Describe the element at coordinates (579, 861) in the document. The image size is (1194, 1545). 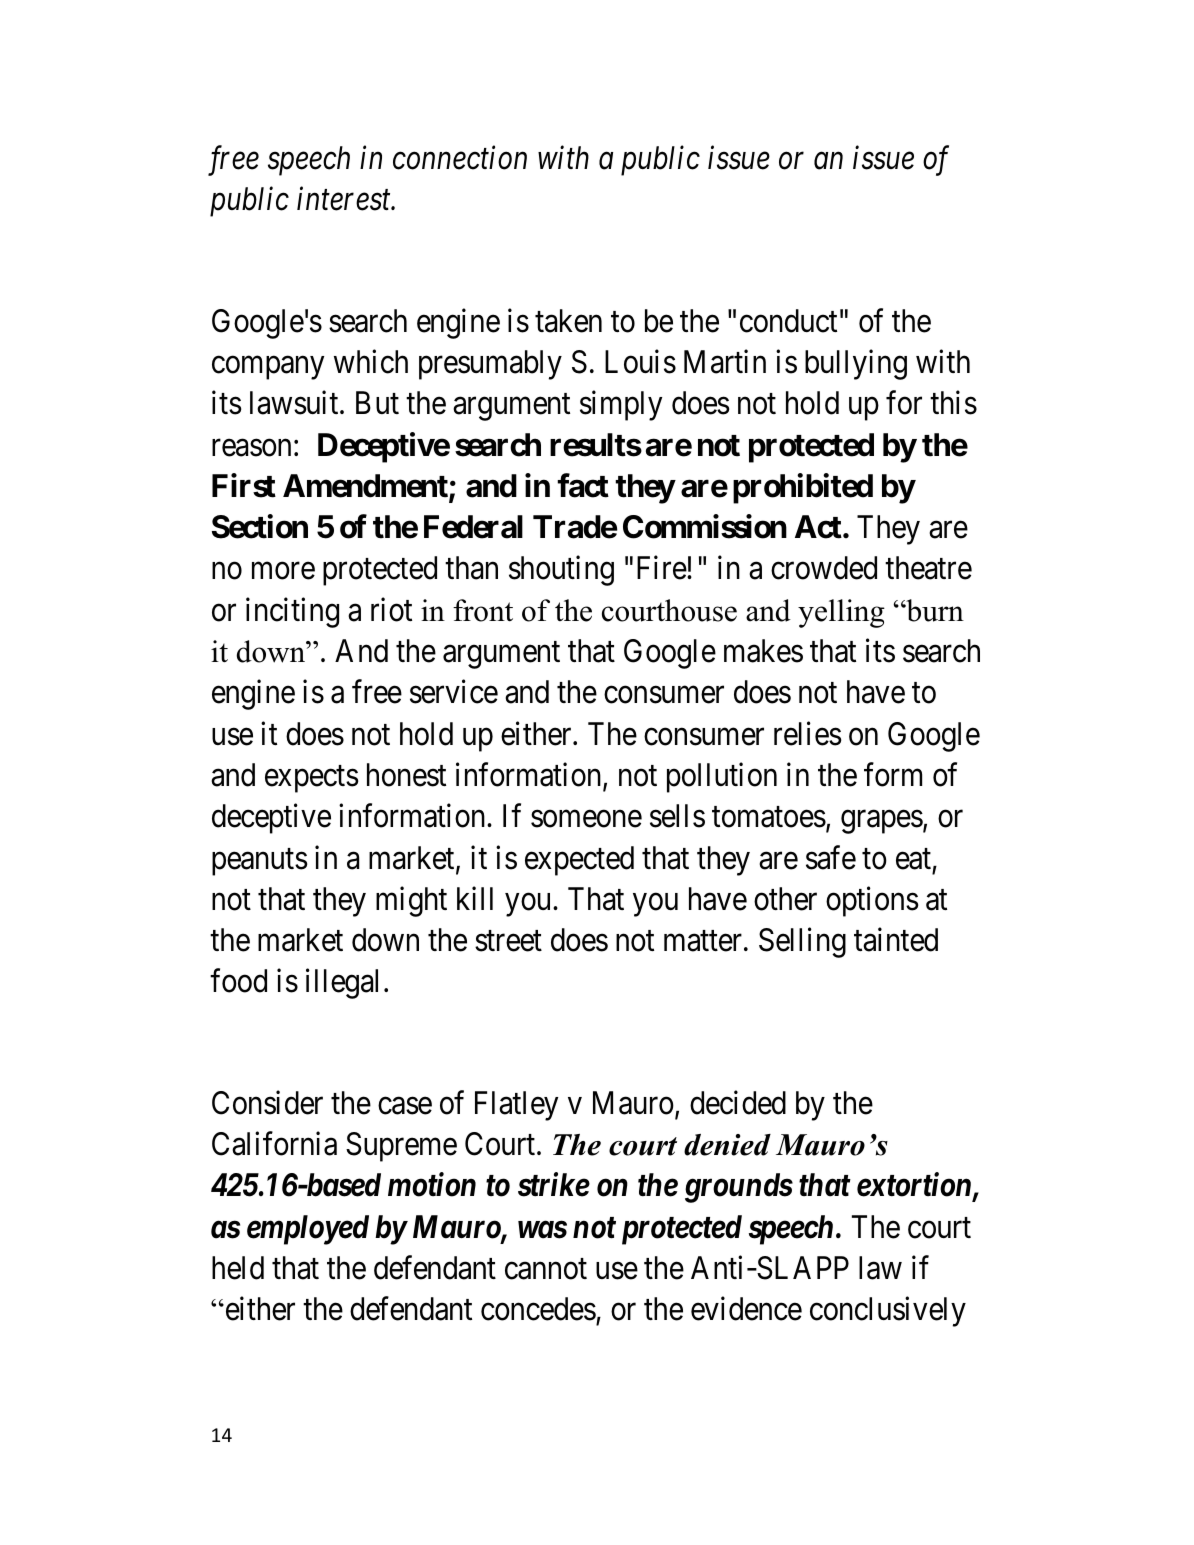
I see `expected` at that location.
